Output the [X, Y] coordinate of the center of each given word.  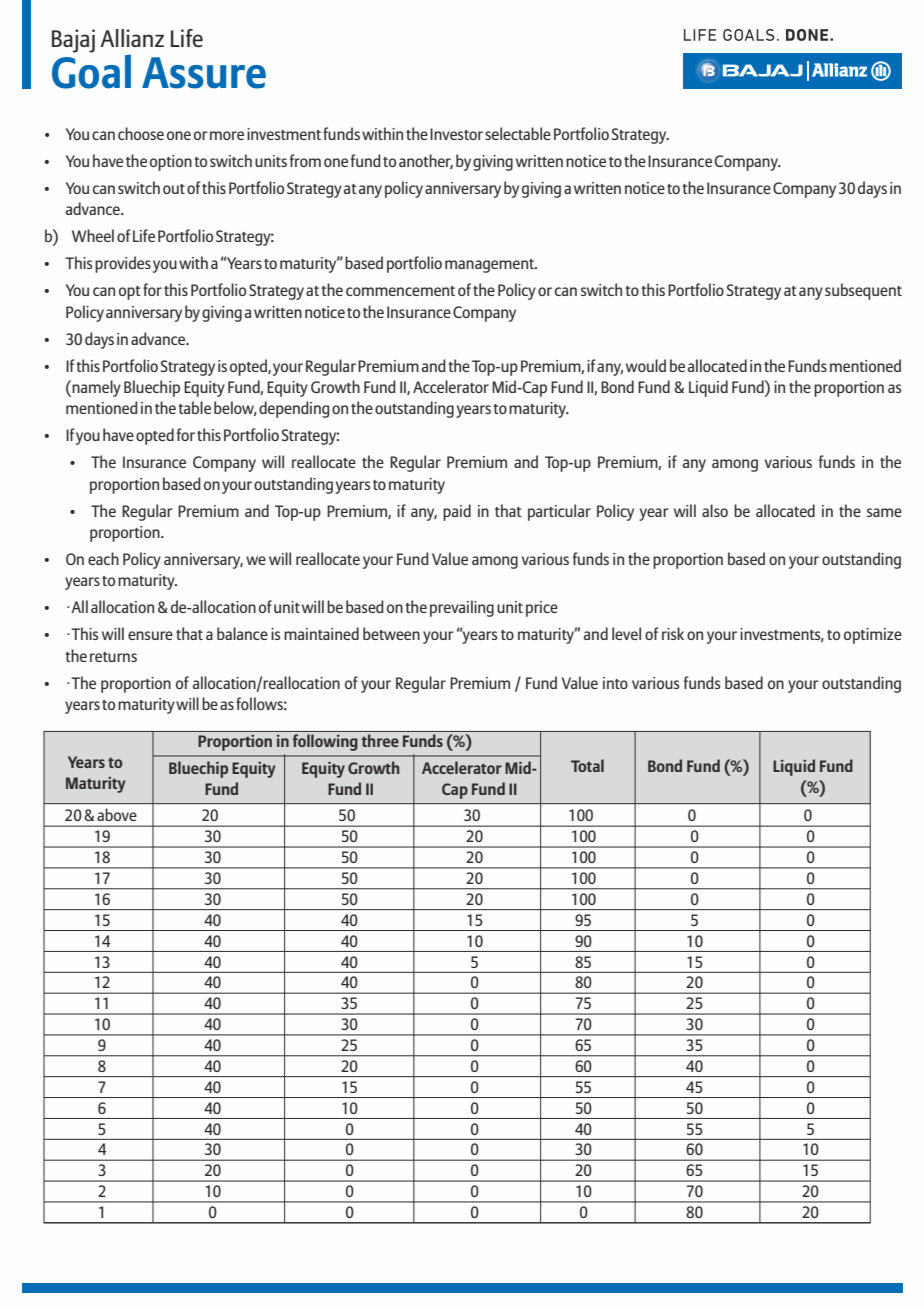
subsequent [863, 291]
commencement [400, 291]
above [117, 814]
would [646, 365]
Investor [456, 134]
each [103, 558]
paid [457, 512]
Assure [204, 73]
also [715, 510]
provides [123, 264]
